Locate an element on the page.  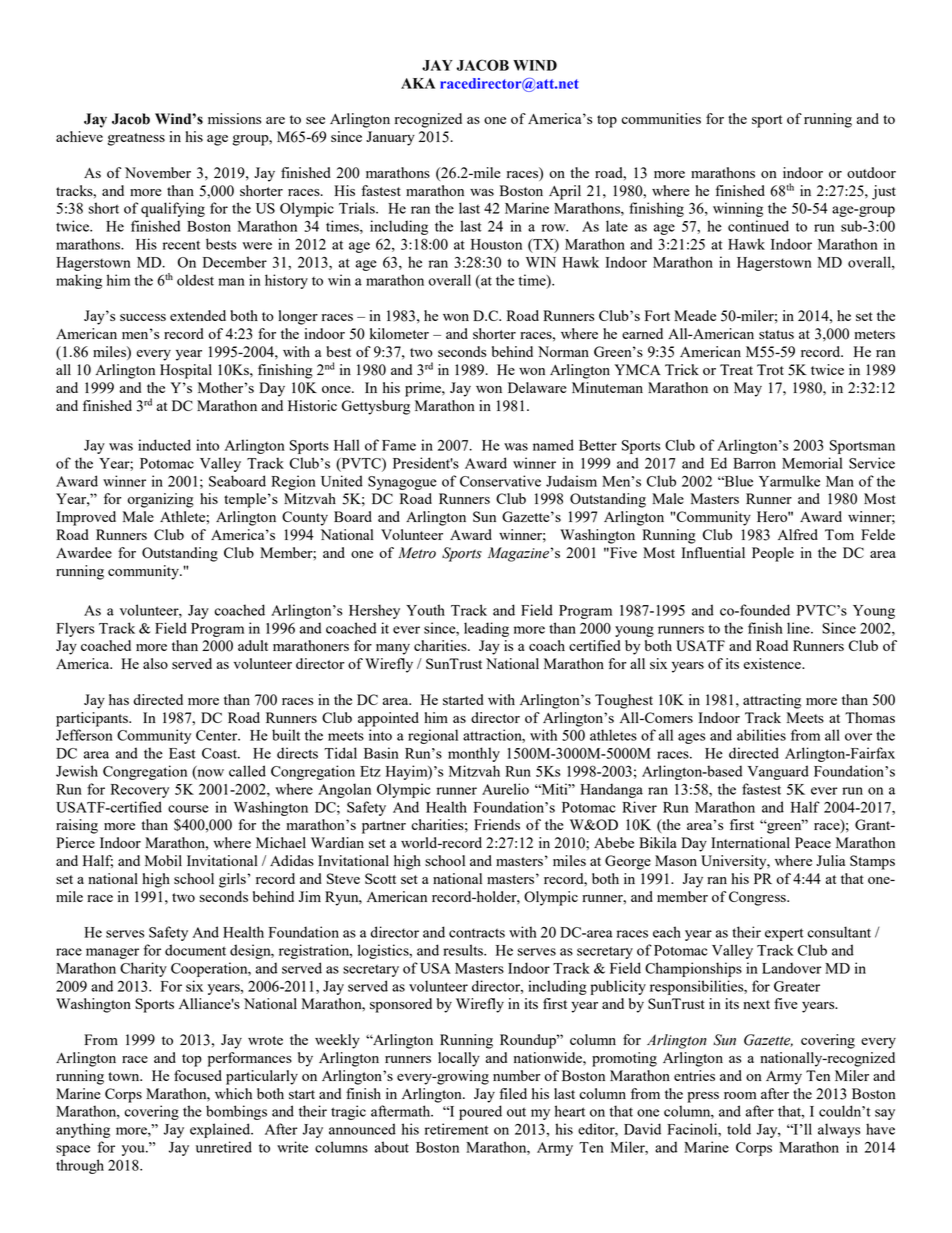
AKA is located at coordinates (418, 83).
